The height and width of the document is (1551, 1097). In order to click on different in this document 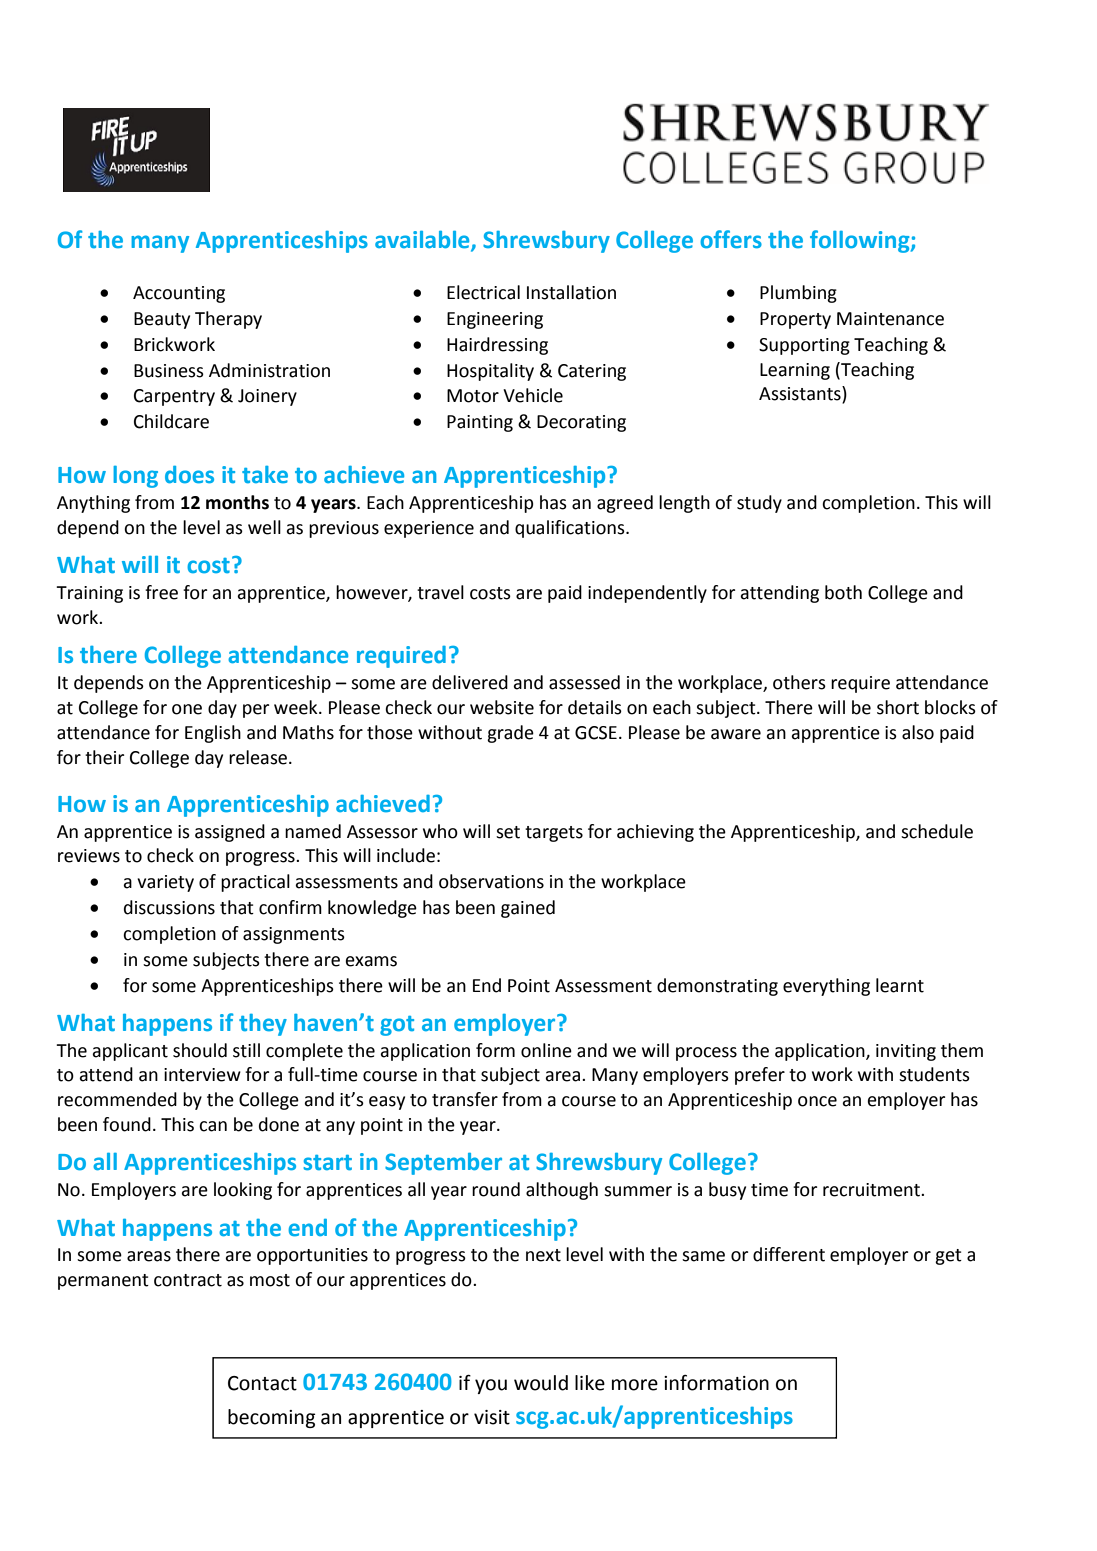, I will do `click(789, 1254)`.
